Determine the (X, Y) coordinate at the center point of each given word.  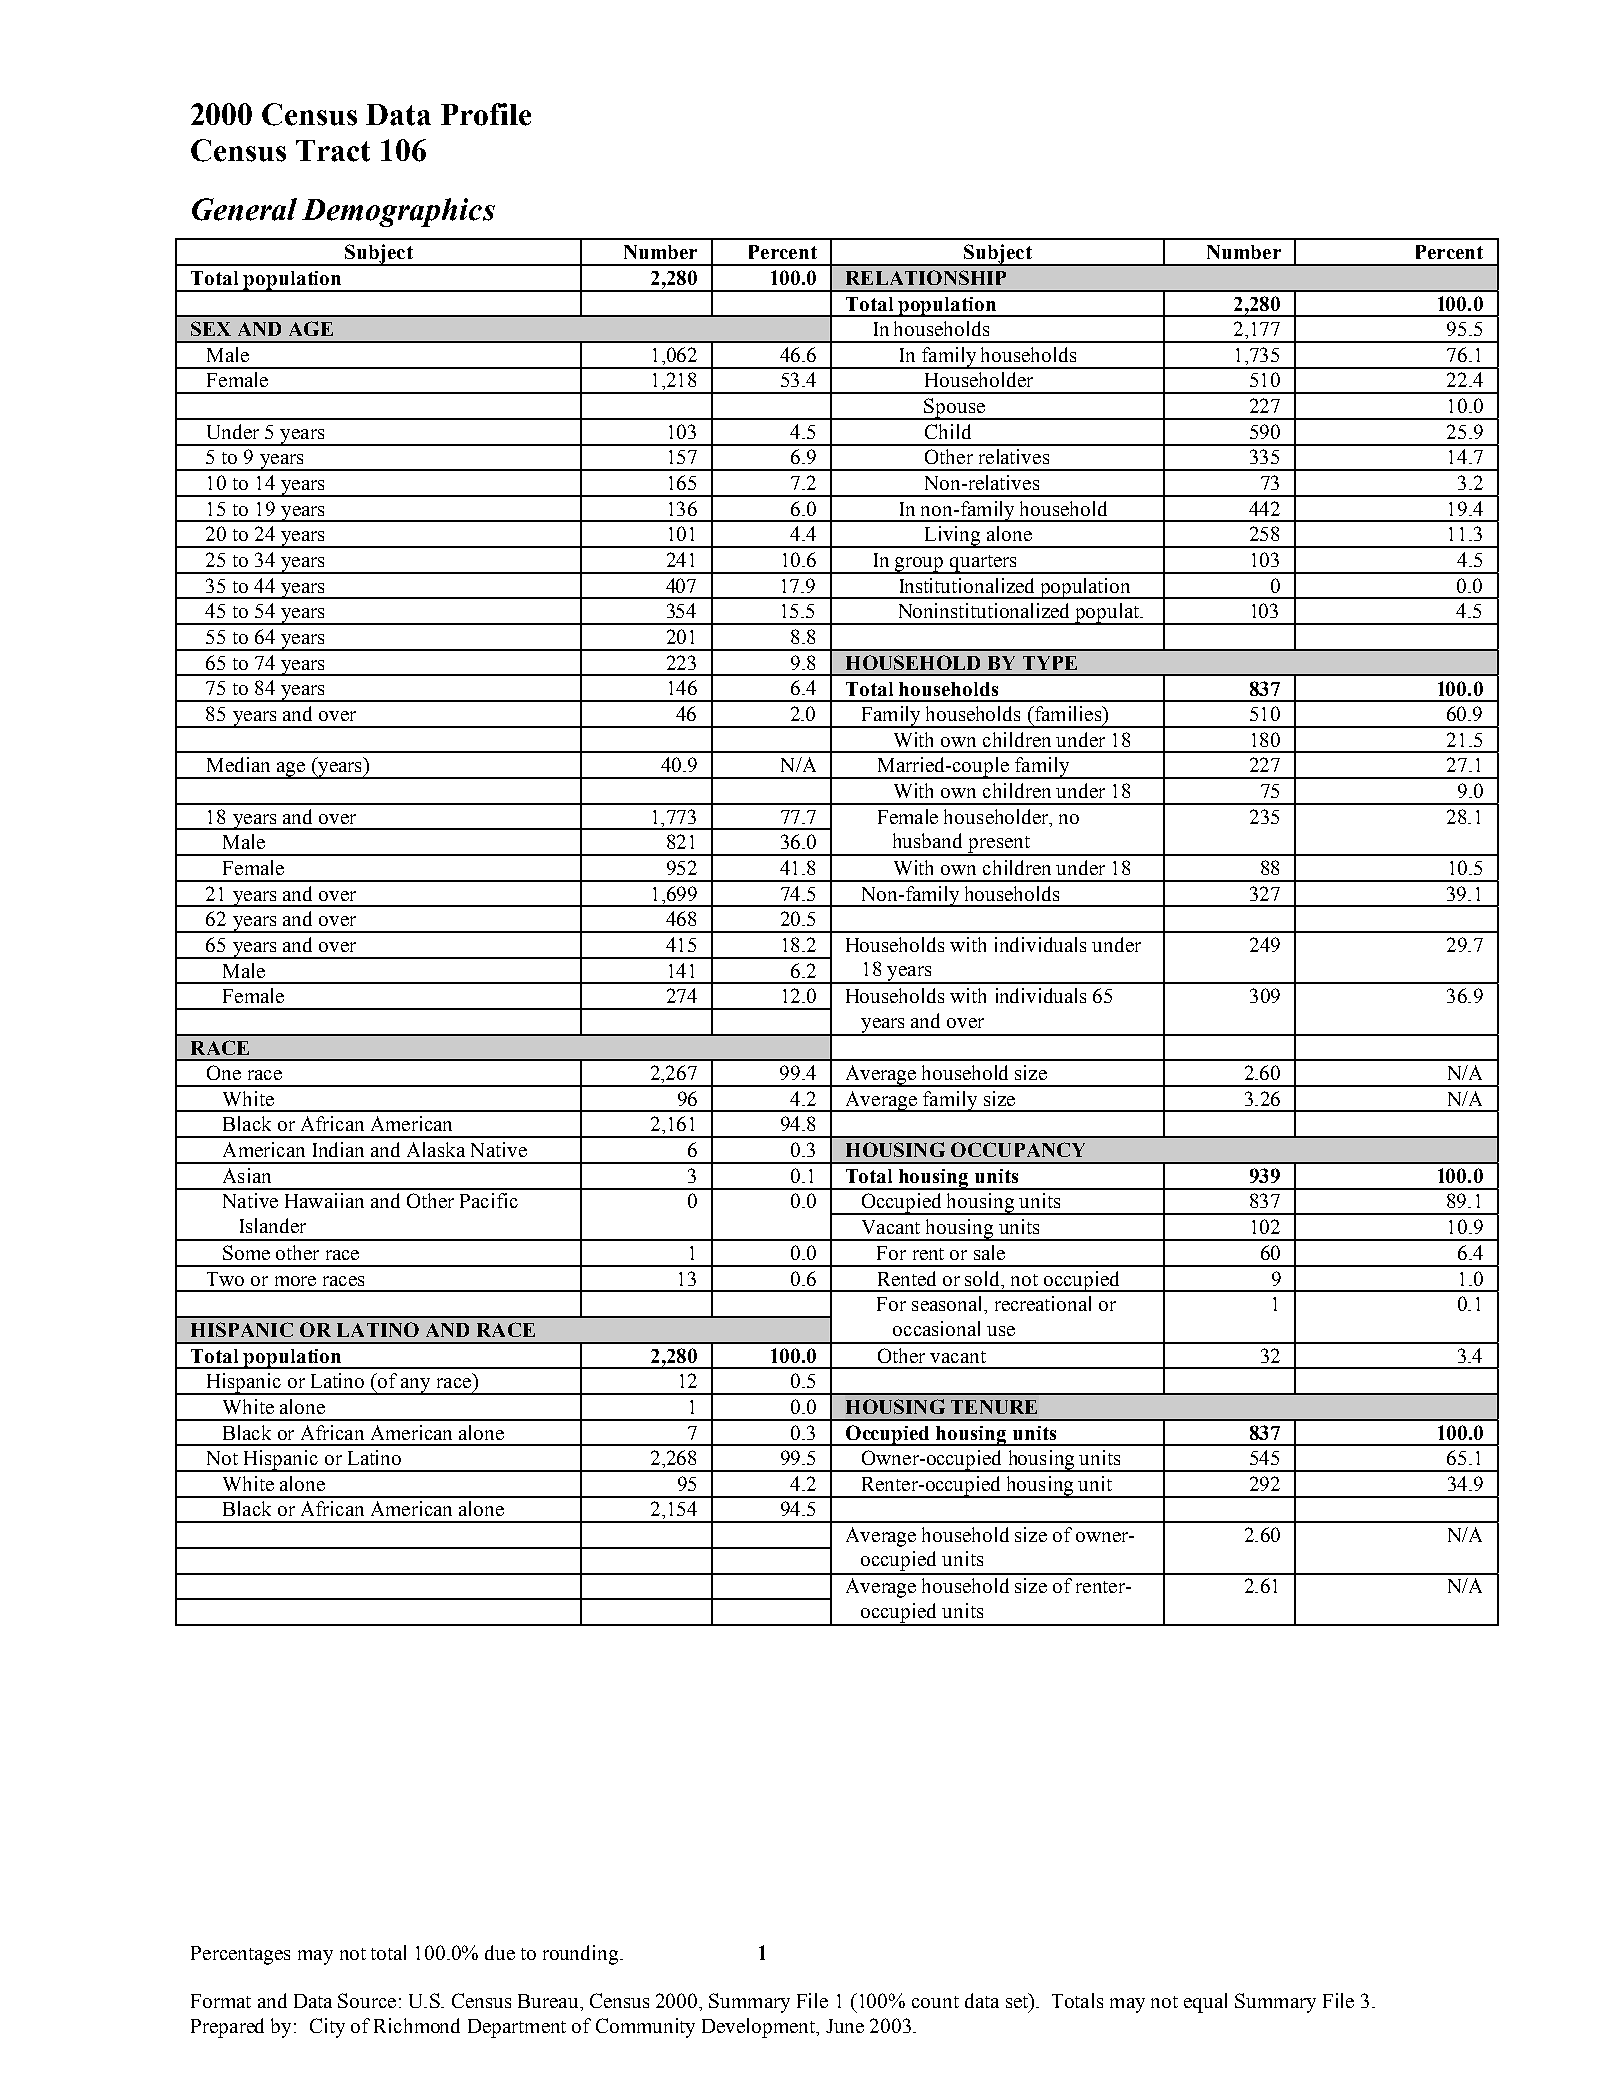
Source (367, 2000)
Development (760, 2028)
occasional (936, 1328)
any (416, 1386)
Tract (333, 151)
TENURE (994, 1407)
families (1068, 713)
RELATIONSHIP (926, 277)
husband (927, 840)
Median (238, 764)
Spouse (955, 409)
